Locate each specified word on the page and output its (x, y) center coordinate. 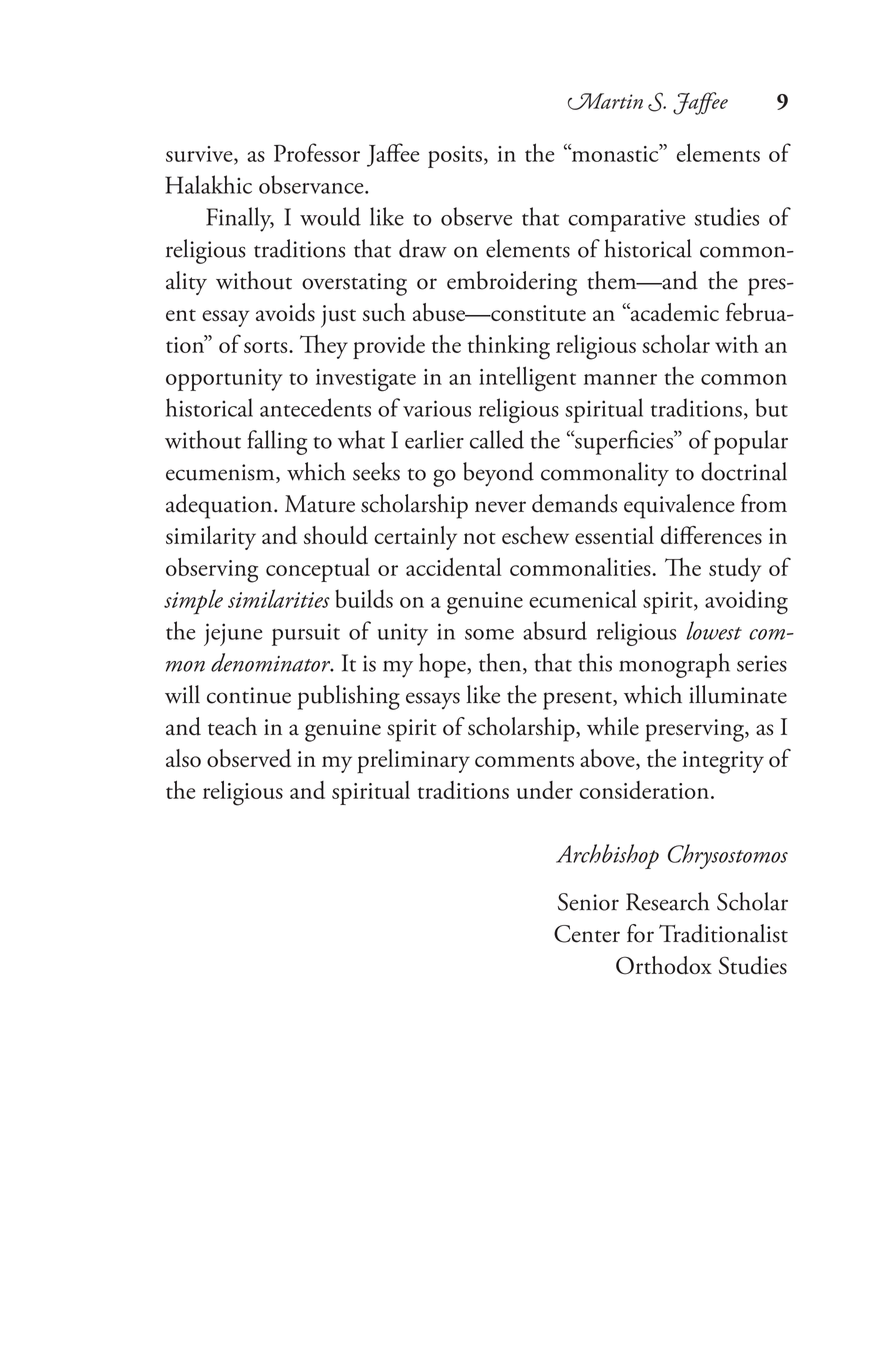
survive (200, 155)
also (183, 758)
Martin (605, 101)
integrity (723, 762)
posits (455, 157)
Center (587, 934)
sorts (267, 347)
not (479, 538)
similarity (211, 538)
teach (232, 726)
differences (711, 535)
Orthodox (664, 965)
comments (524, 761)
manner (620, 379)
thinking (509, 347)
